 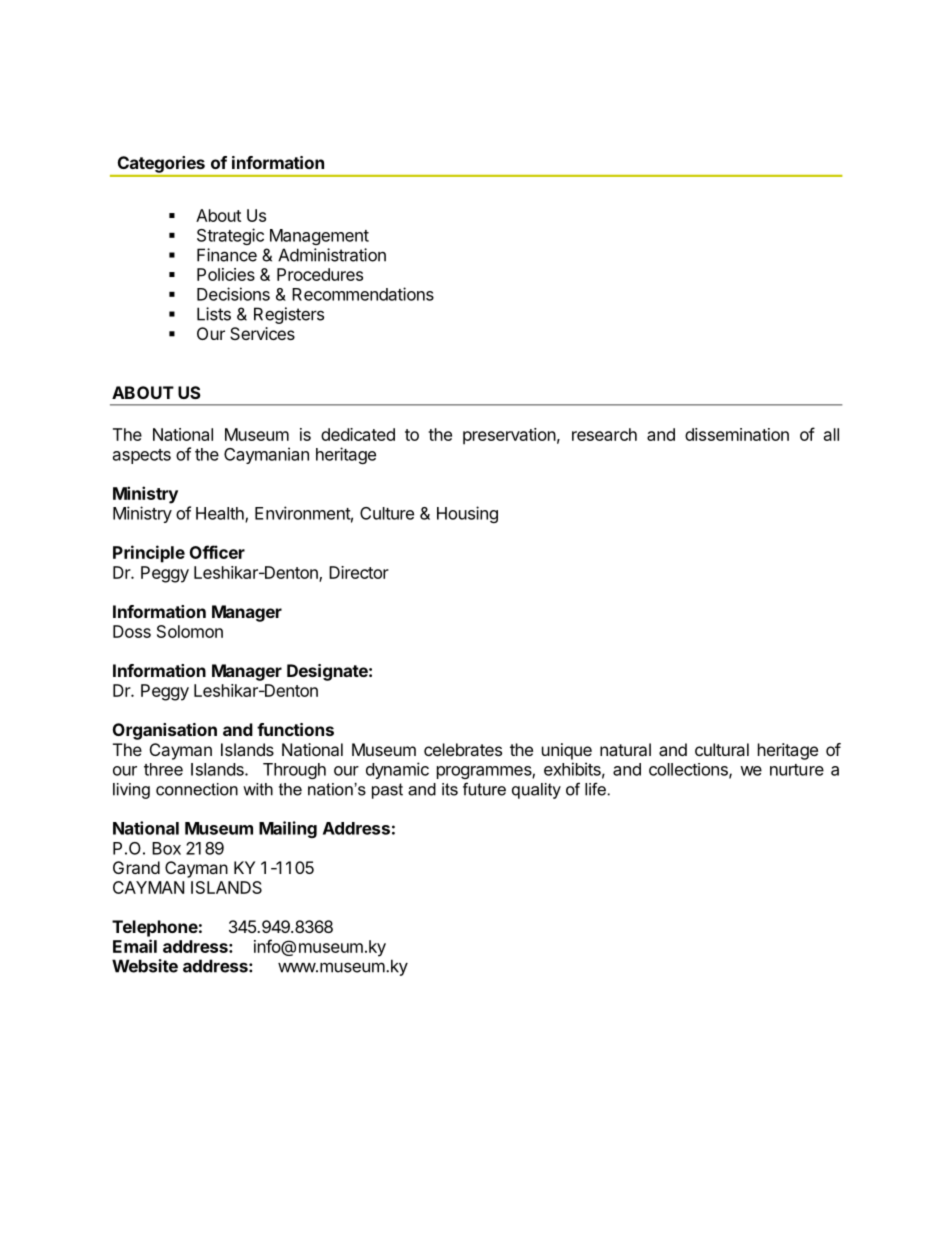 What do you see at coordinates (359, 572) in the image?
I see `Director` at bounding box center [359, 572].
